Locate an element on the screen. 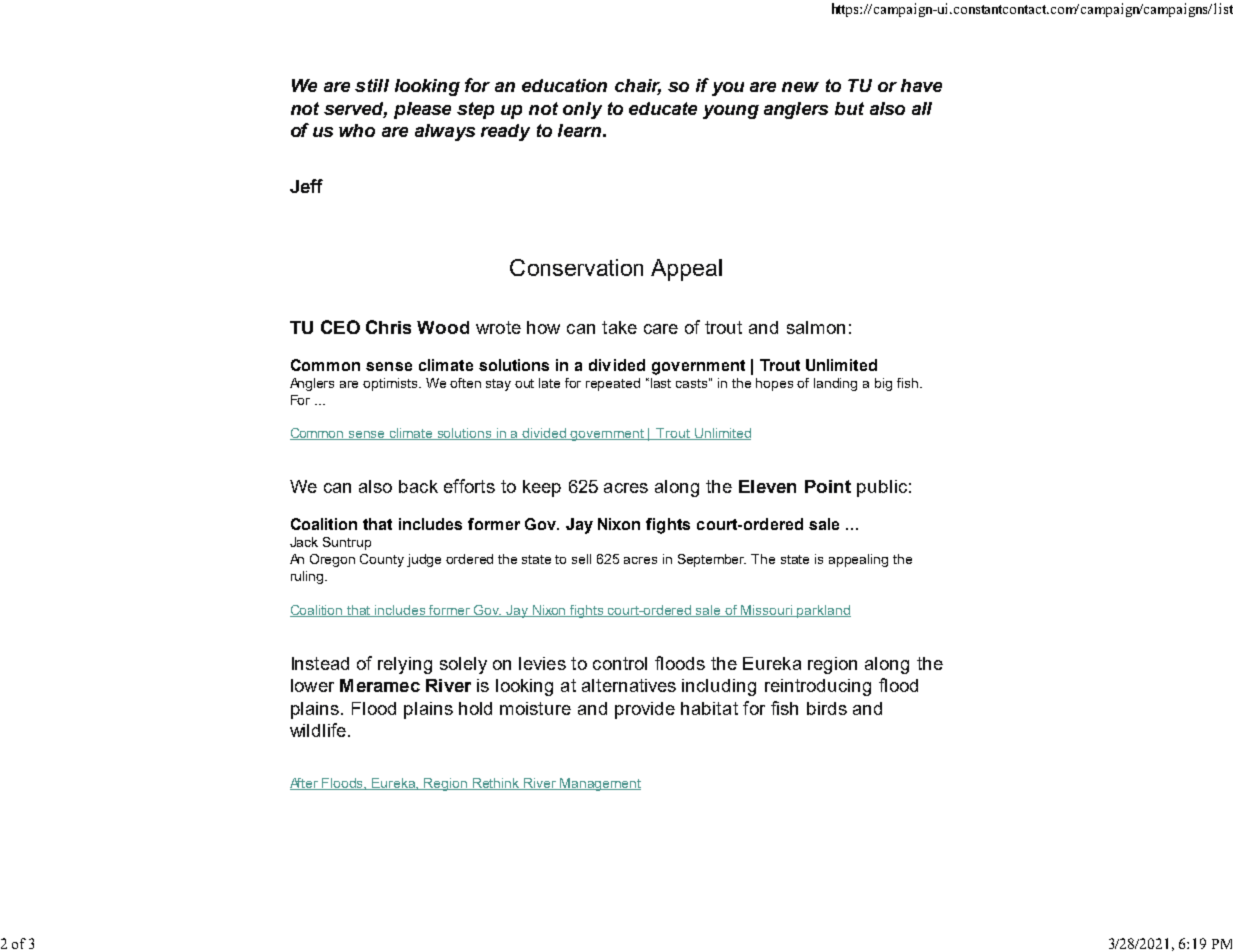 The image size is (1233, 952). County is located at coordinates (382, 560).
